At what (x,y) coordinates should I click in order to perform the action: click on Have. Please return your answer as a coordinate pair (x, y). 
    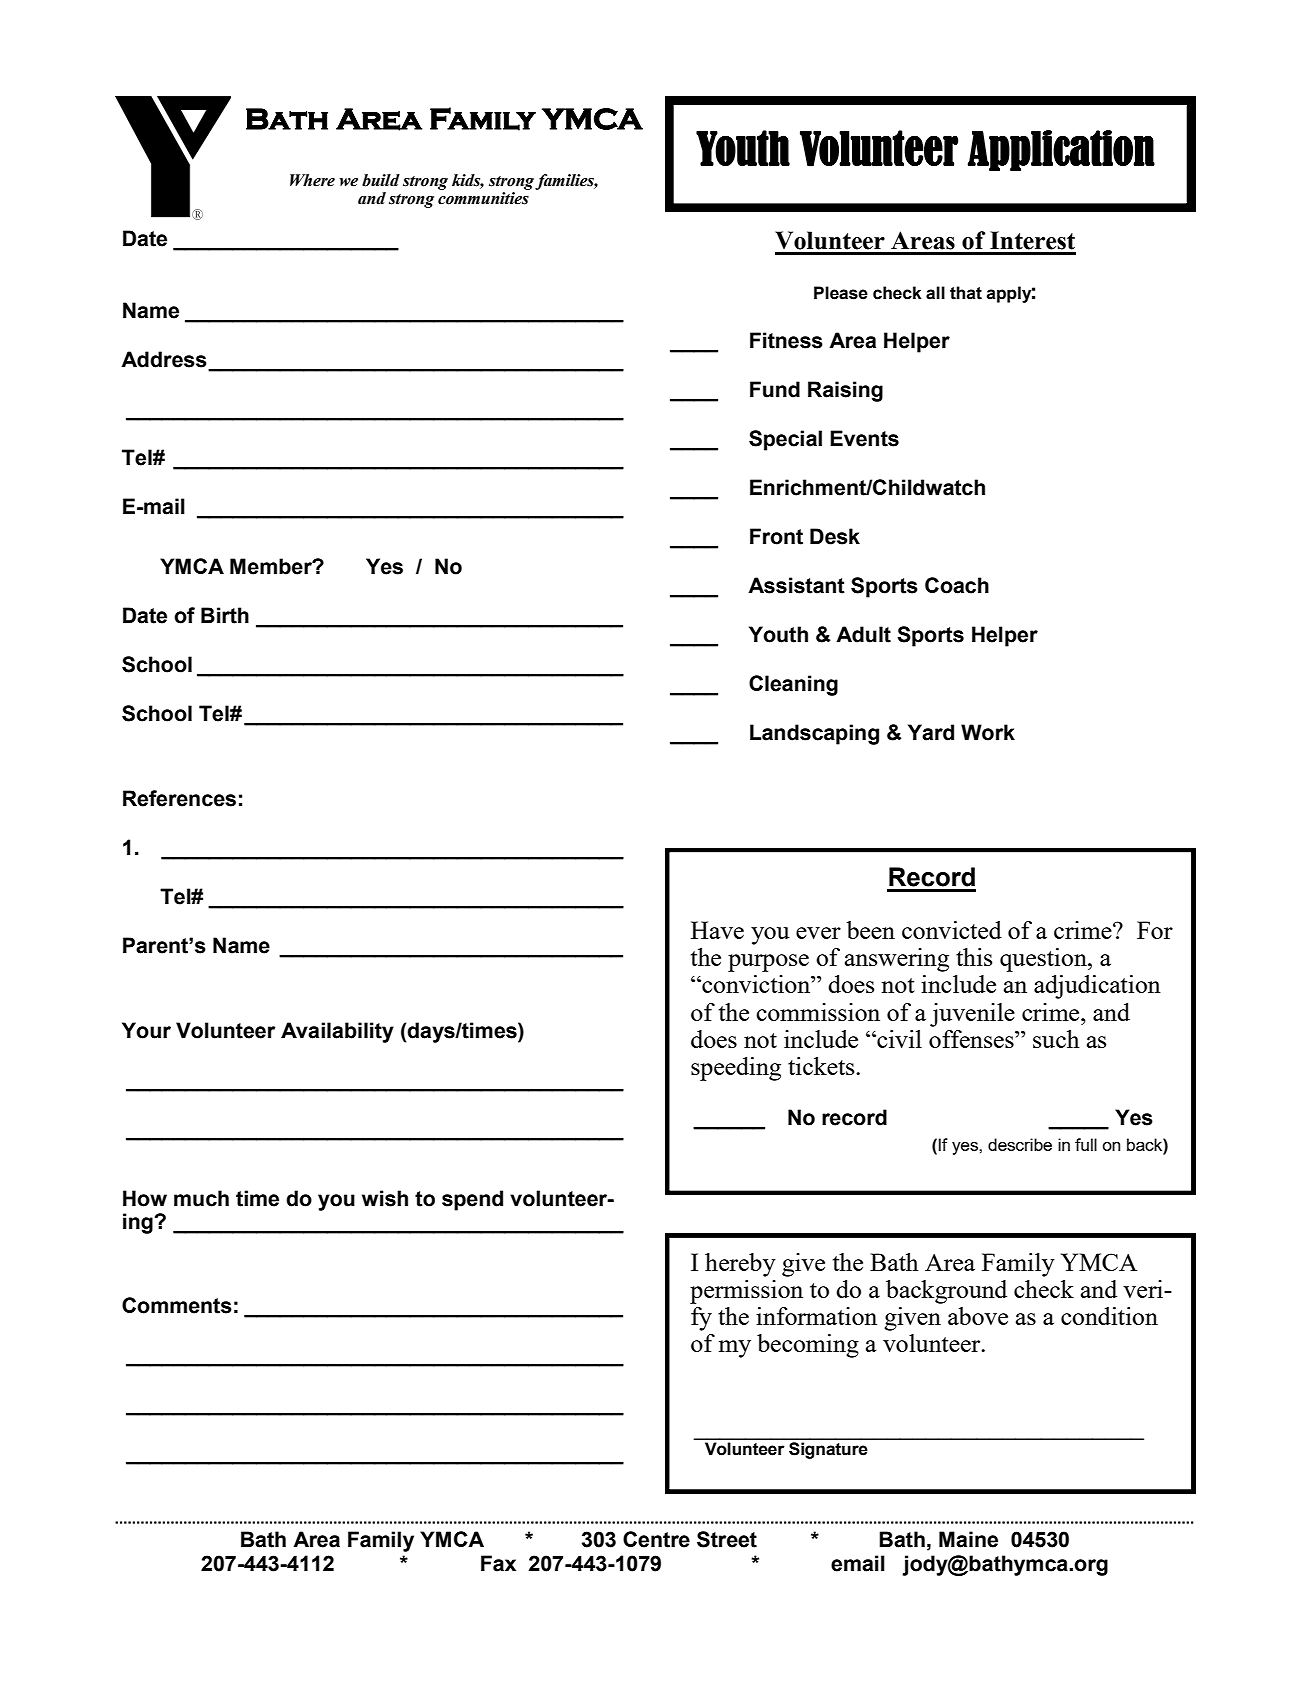
    Looking at the image, I should click on (717, 930).
